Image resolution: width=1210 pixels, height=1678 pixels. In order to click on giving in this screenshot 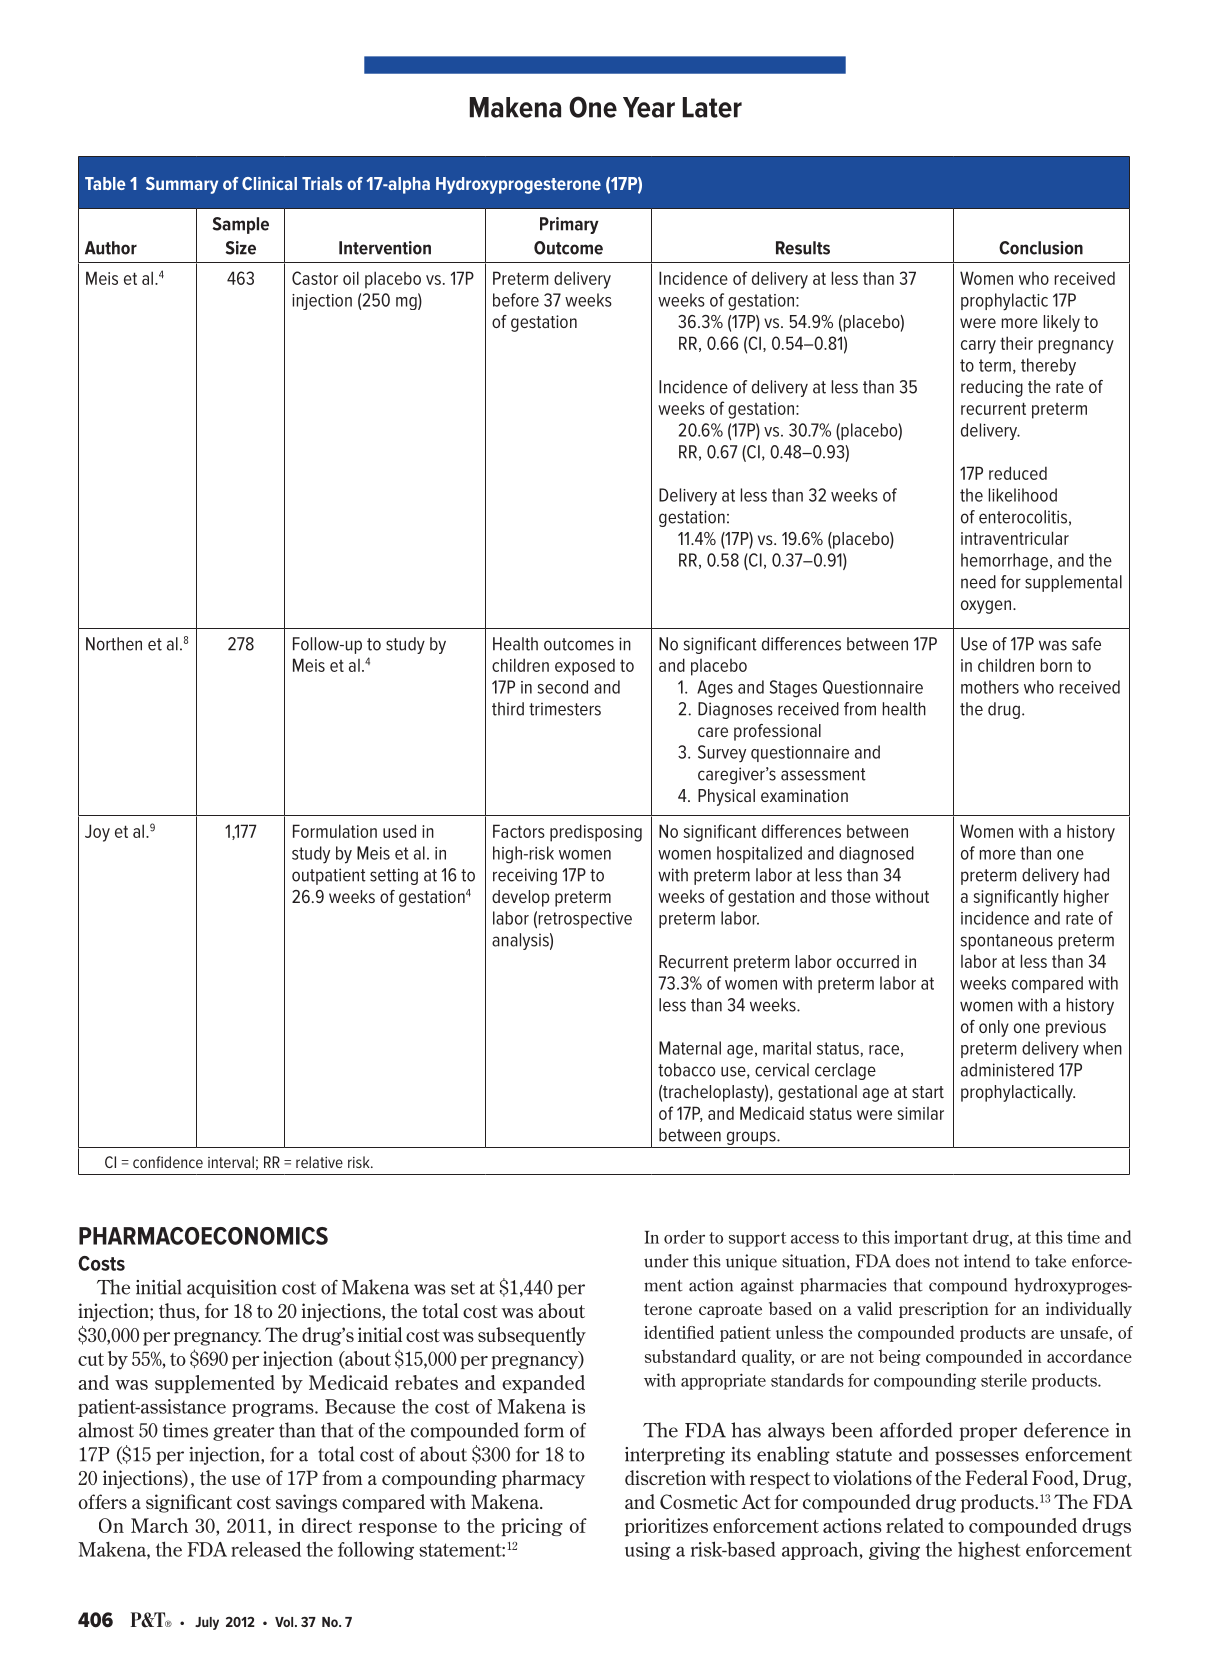, I will do `click(894, 1551)`.
